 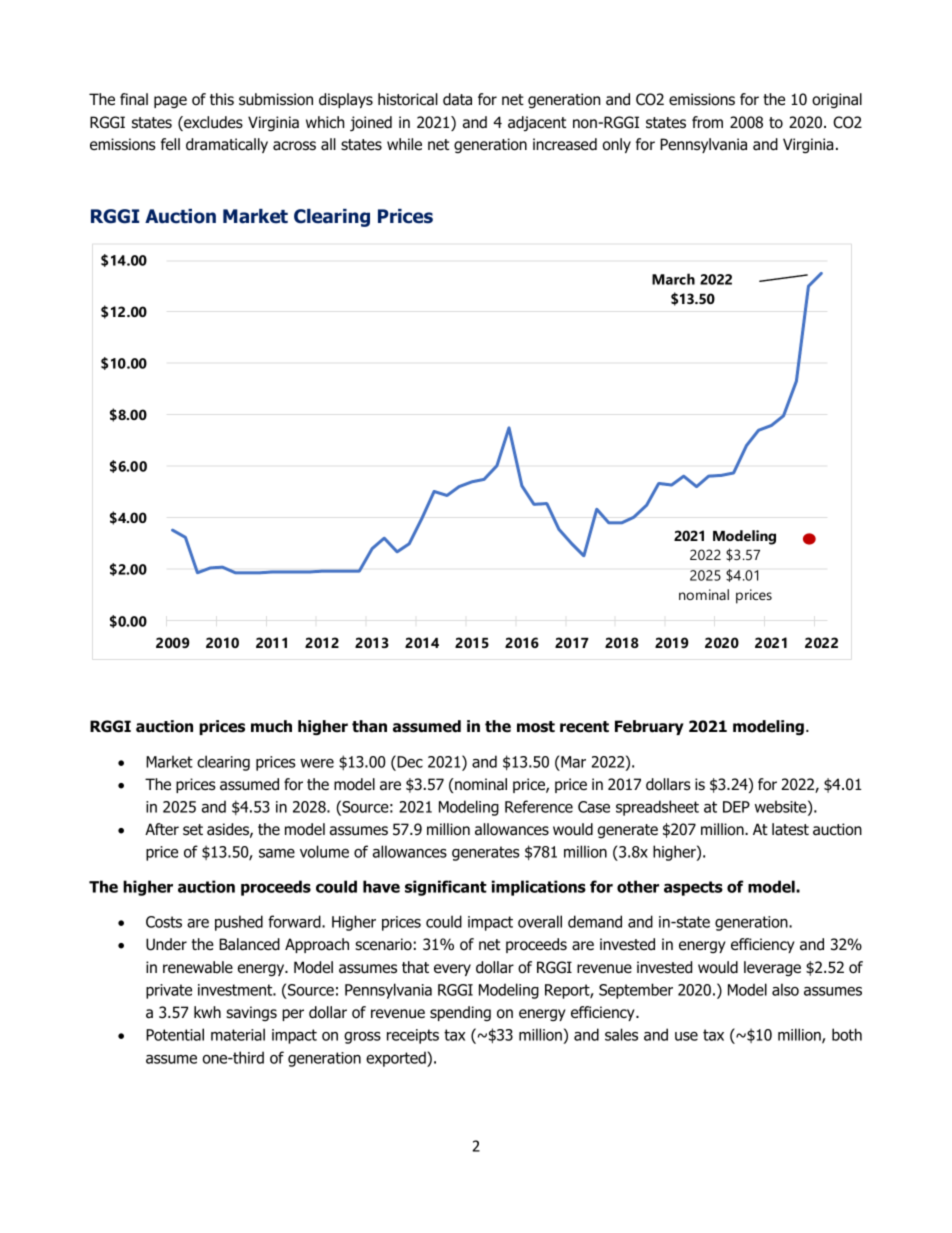 What do you see at coordinates (649, 727) in the document?
I see `February` at bounding box center [649, 727].
